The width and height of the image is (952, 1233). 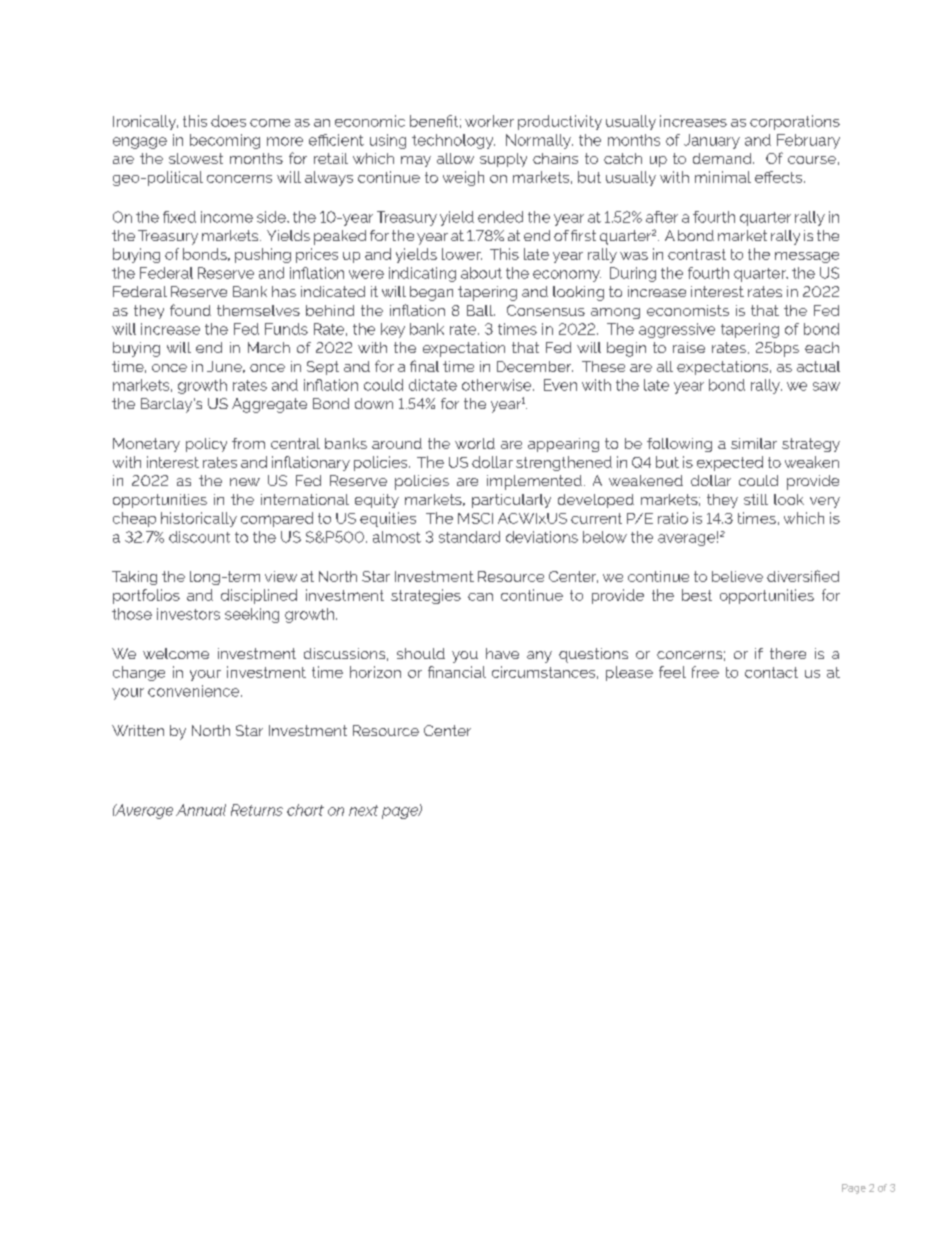 What do you see at coordinates (201, 810) in the image?
I see `Annual` at bounding box center [201, 810].
